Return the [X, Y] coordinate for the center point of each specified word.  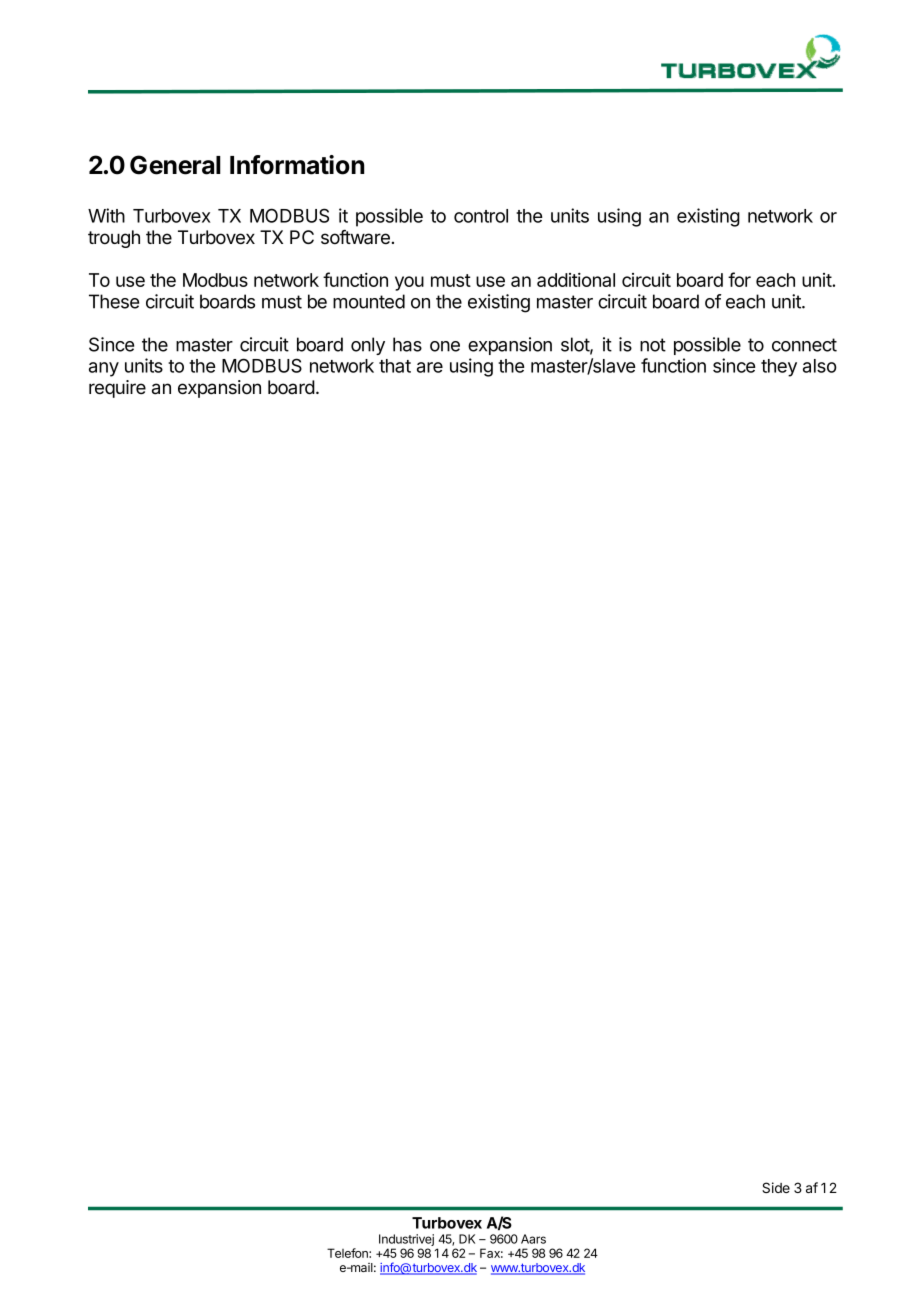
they [779, 368]
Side [776, 1187]
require [117, 389]
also [820, 366]
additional [576, 280]
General [175, 165]
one [445, 346]
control [481, 216]
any [104, 369]
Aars [533, 1239]
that [395, 366]
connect [804, 345]
